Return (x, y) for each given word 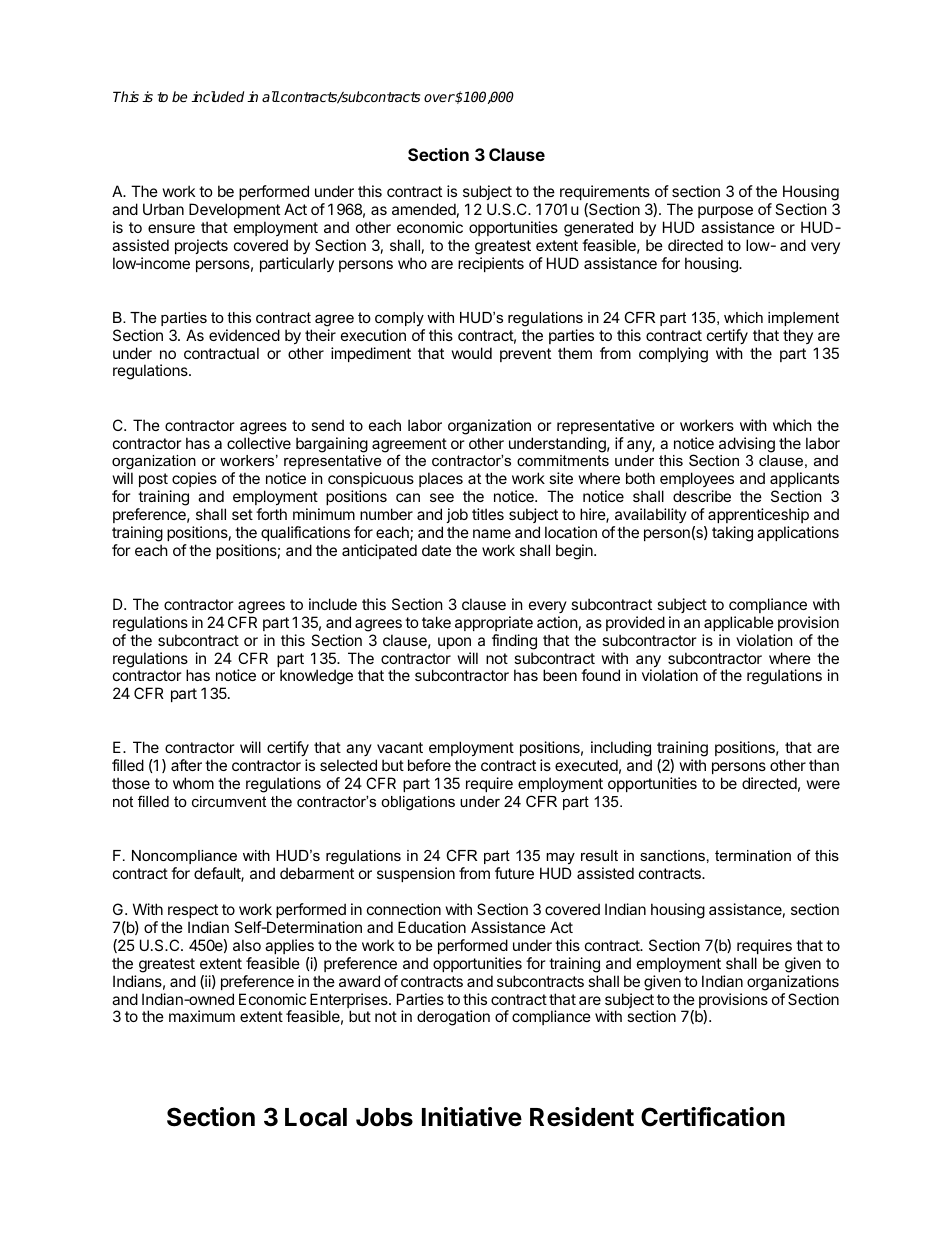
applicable (739, 623)
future (514, 873)
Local (316, 1117)
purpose (725, 212)
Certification (713, 1117)
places (441, 479)
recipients (491, 264)
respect (193, 911)
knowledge (316, 677)
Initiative (472, 1117)
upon (454, 643)
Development (234, 210)
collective (259, 443)
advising (747, 445)
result (599, 855)
